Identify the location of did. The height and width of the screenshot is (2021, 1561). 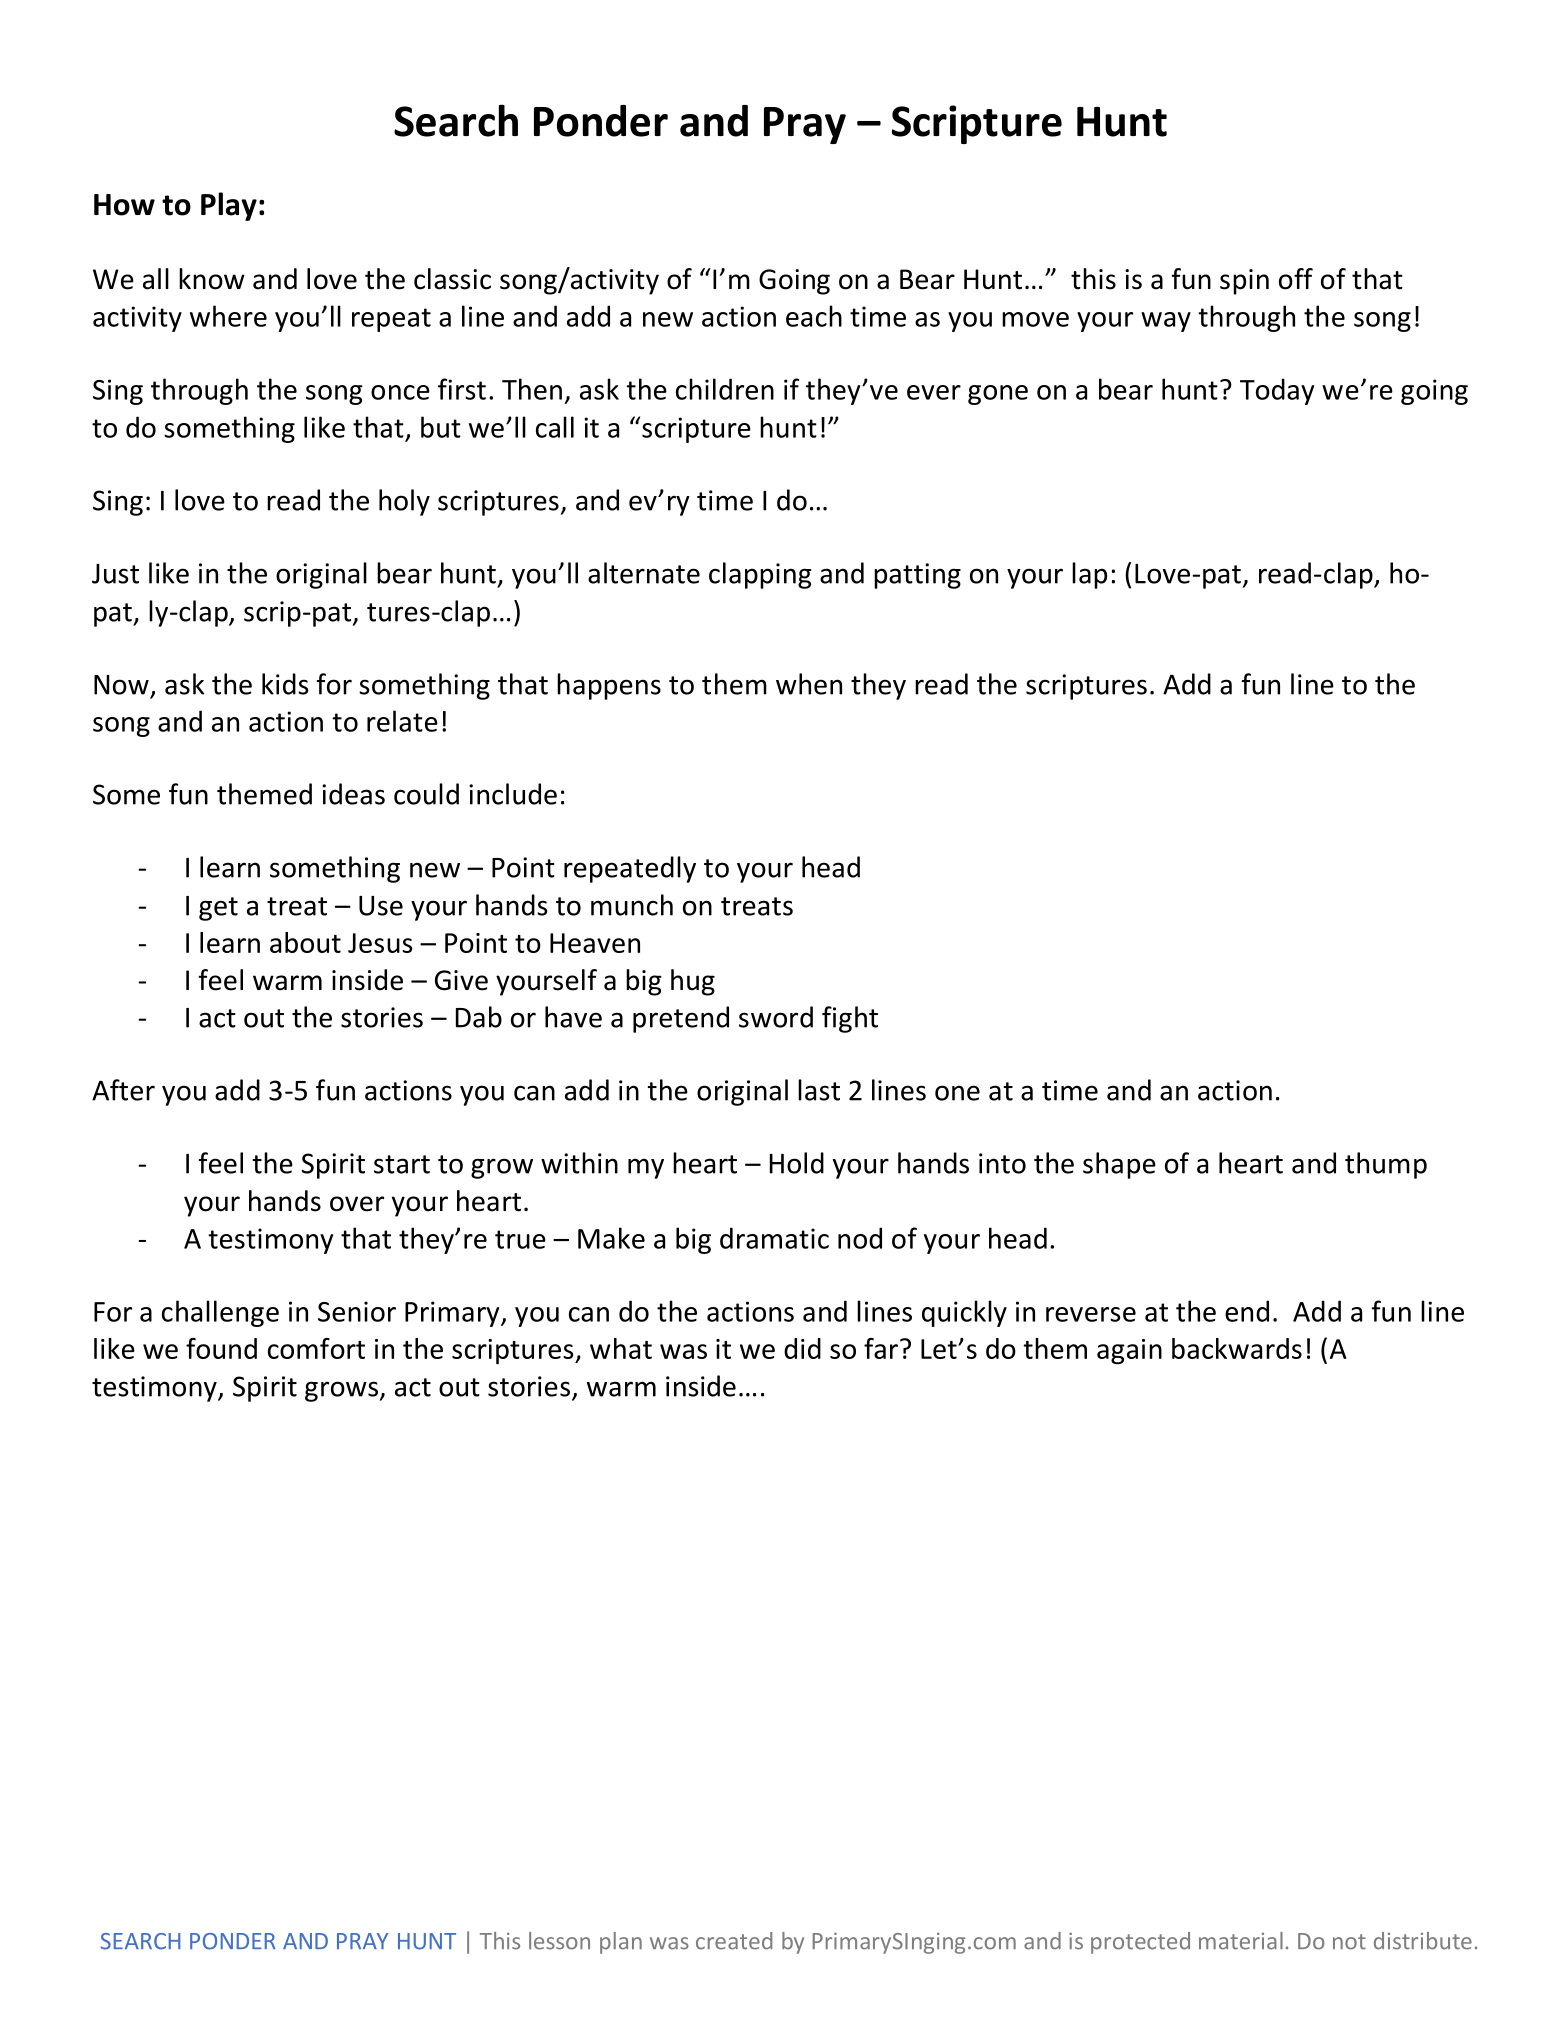
(802, 1348).
